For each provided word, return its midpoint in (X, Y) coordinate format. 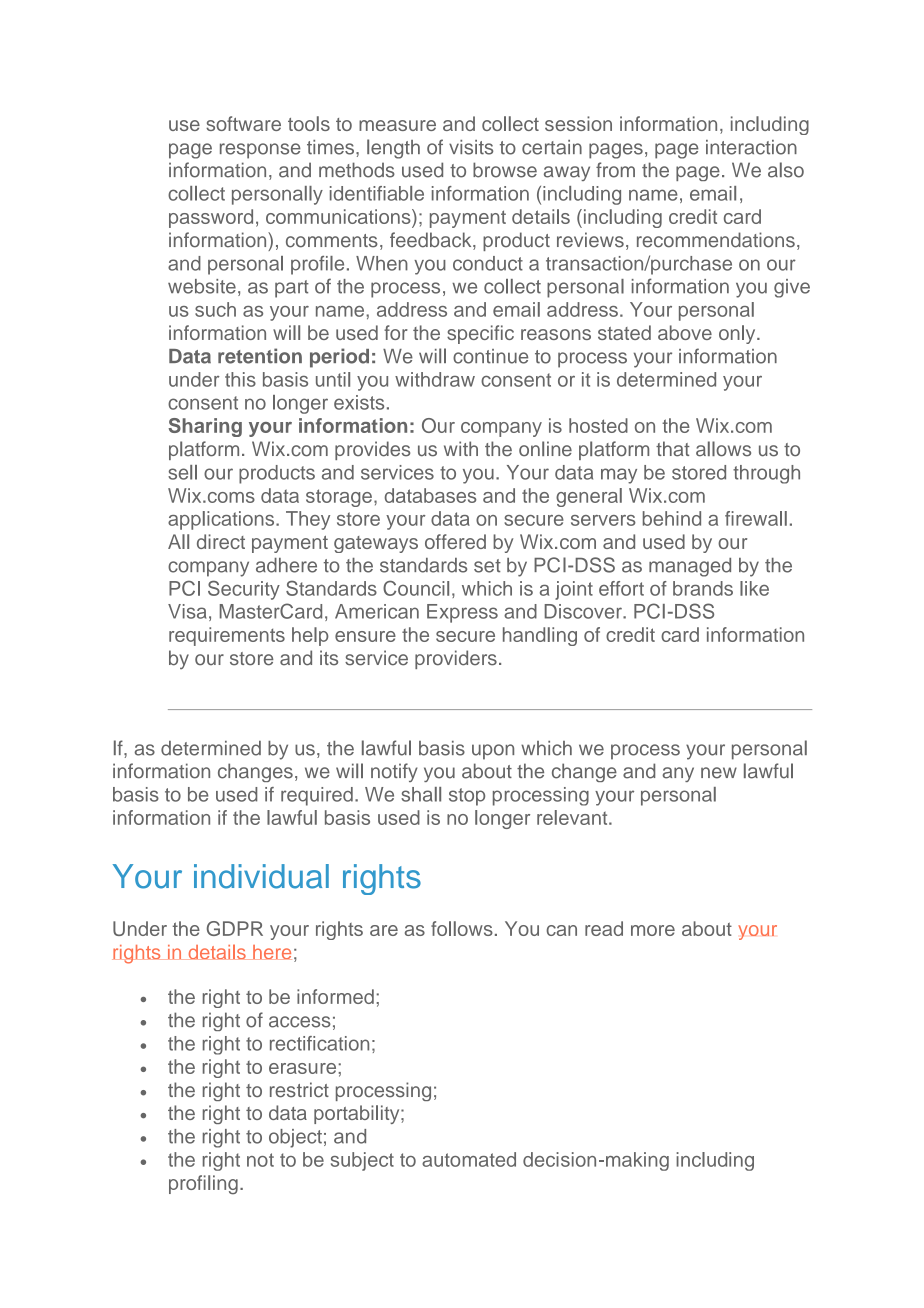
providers (456, 659)
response (260, 151)
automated (469, 1159)
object (295, 1138)
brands (703, 588)
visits (471, 147)
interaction (751, 147)
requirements (227, 636)
